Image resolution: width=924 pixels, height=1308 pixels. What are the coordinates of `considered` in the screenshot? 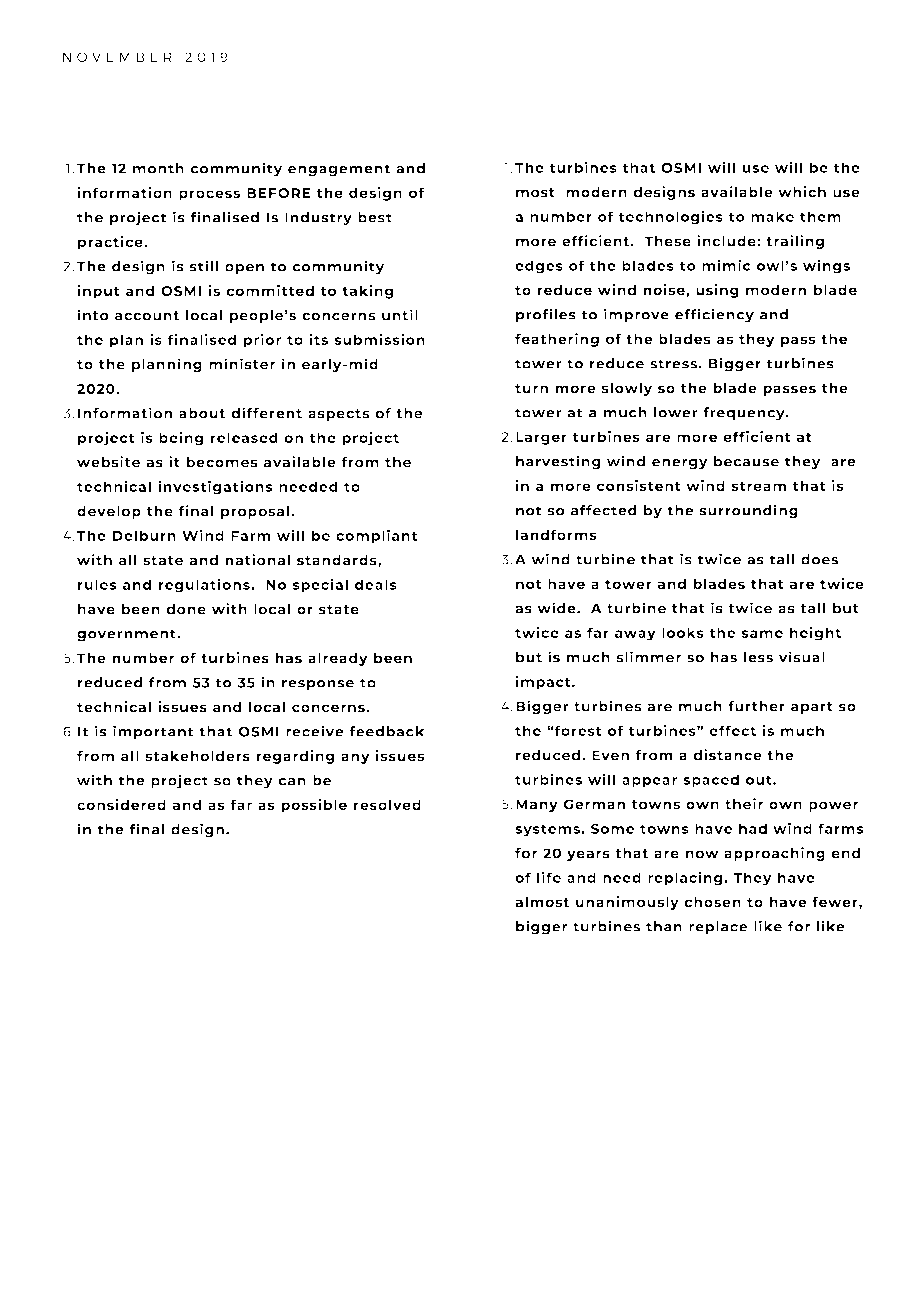 It's located at (121, 804).
